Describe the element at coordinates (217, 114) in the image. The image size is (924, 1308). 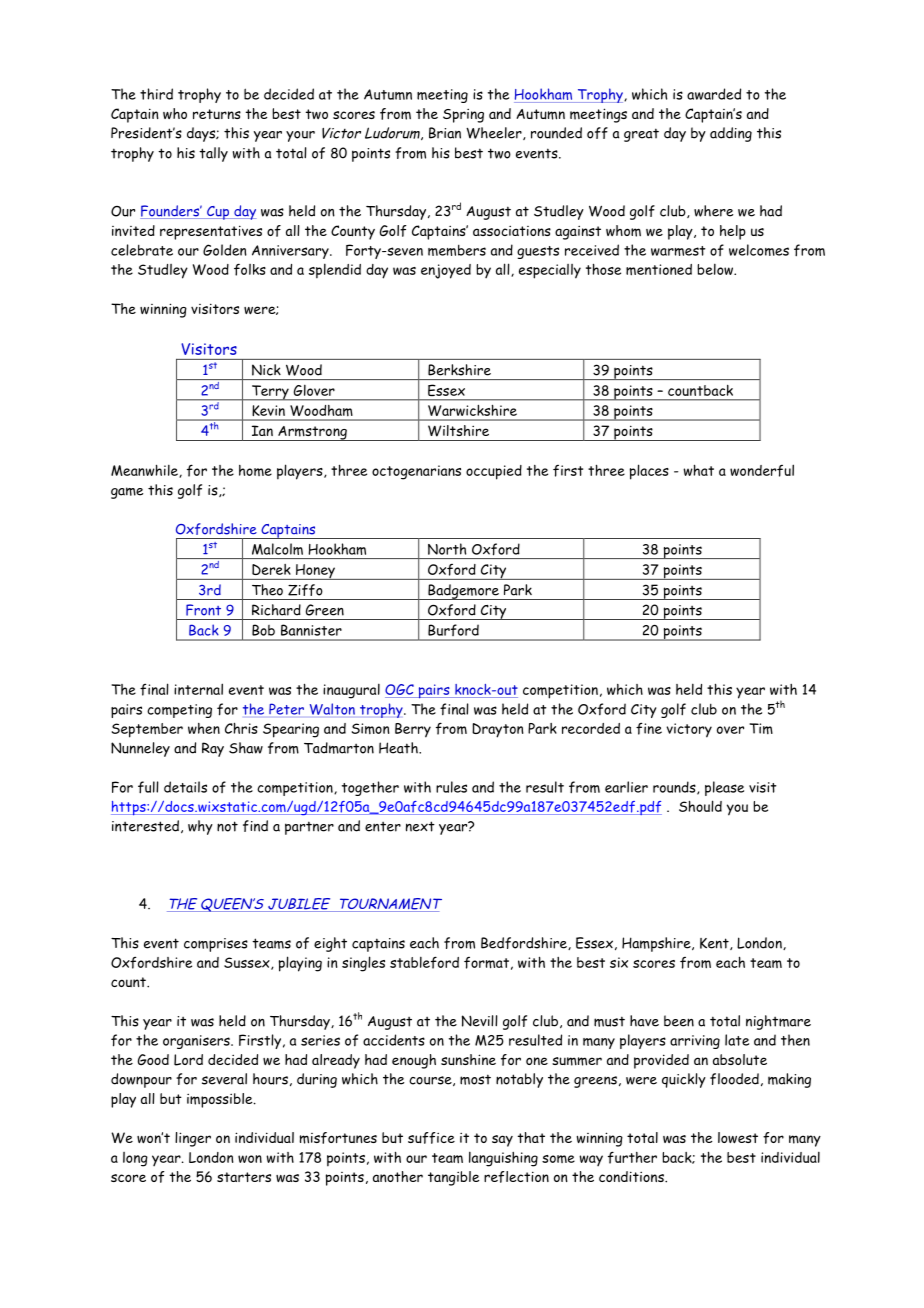
I see `returns` at that location.
